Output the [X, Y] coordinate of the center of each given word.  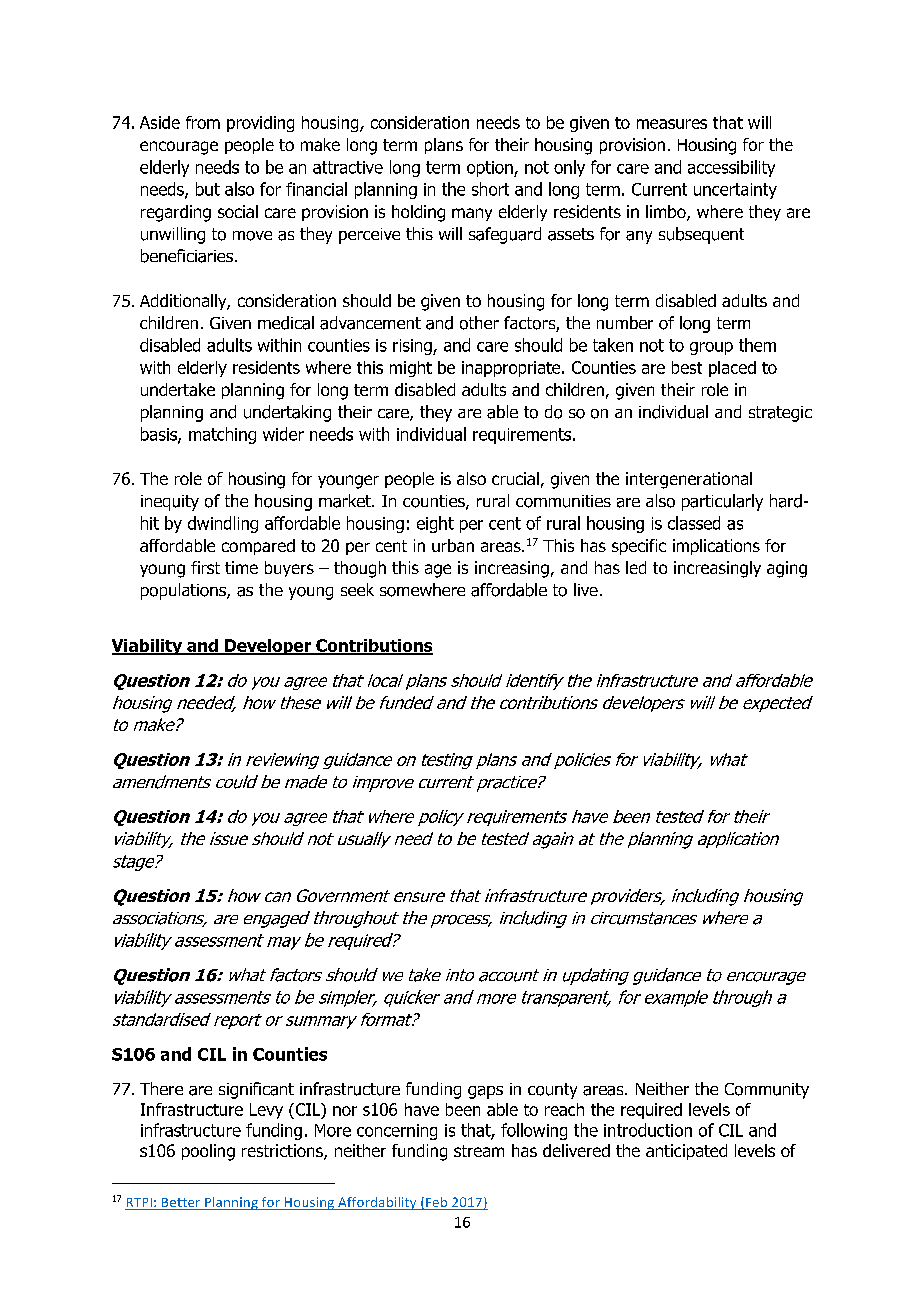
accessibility [731, 168]
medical [286, 323]
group [711, 348]
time [241, 567]
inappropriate [512, 369]
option [491, 169]
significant [256, 1090]
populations [184, 591]
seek [357, 589]
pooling [208, 1152]
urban [453, 545]
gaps [485, 1092]
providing [260, 124]
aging [787, 569]
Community [767, 1091]
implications [716, 547]
